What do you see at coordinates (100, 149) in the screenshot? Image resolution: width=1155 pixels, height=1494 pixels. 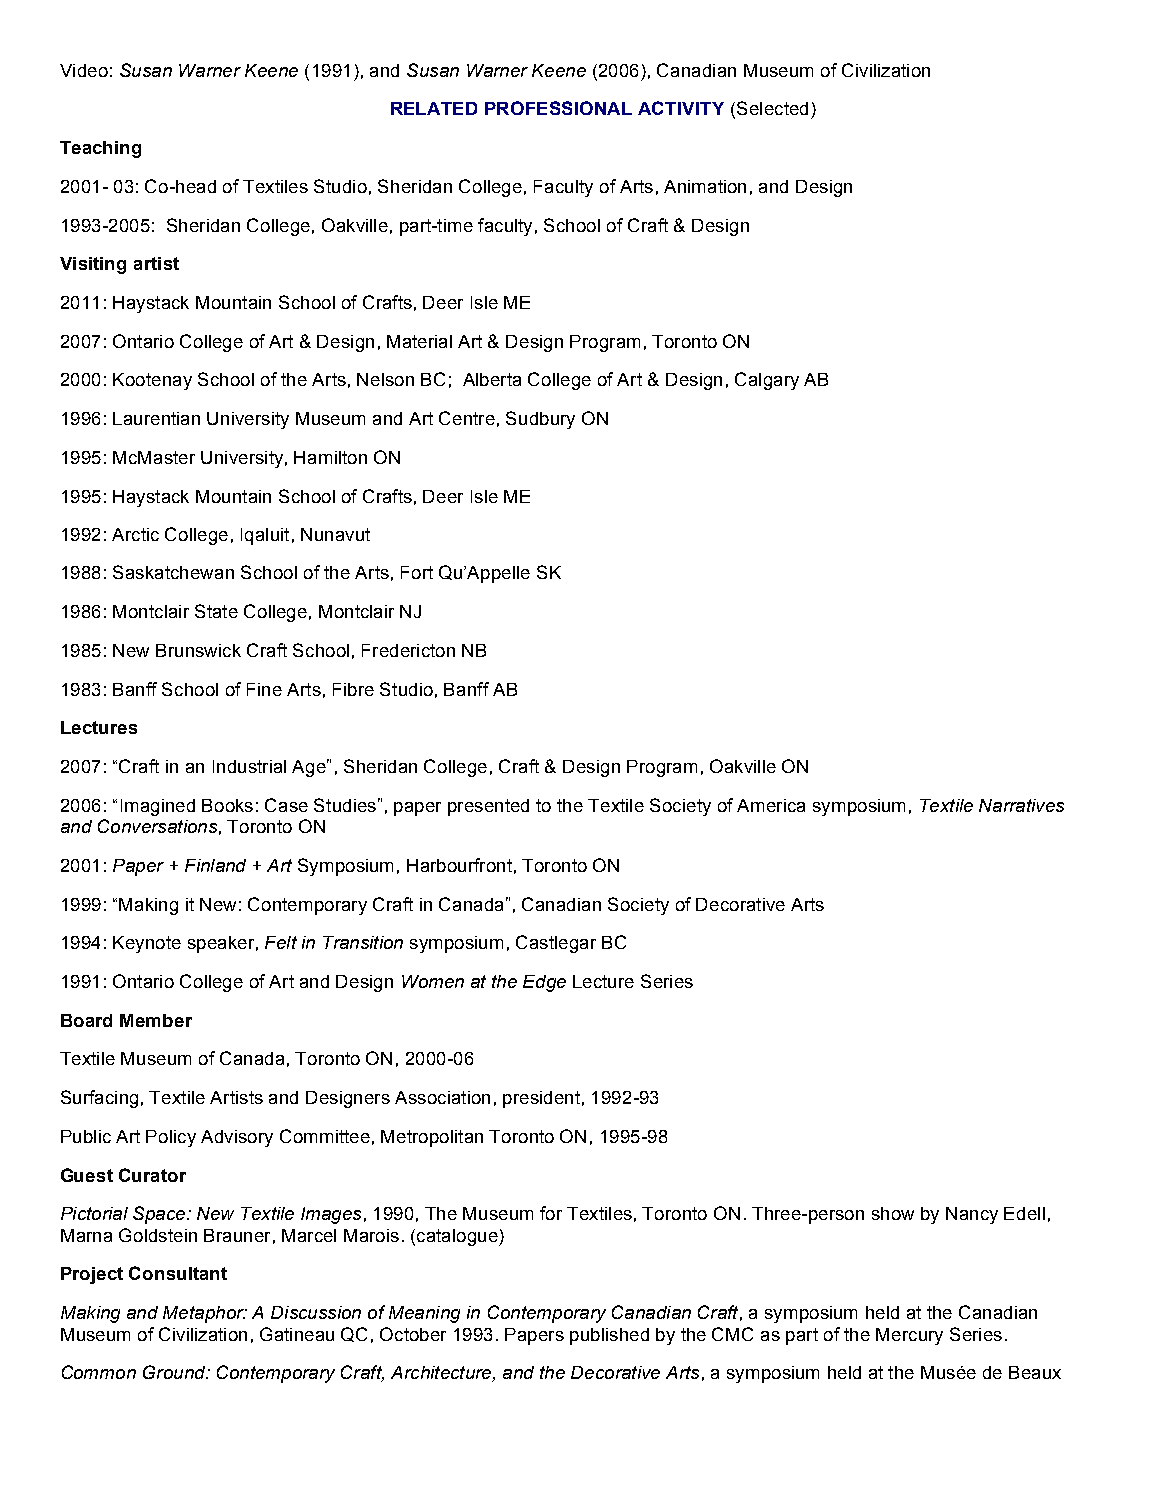 I see `Teaching` at bounding box center [100, 149].
